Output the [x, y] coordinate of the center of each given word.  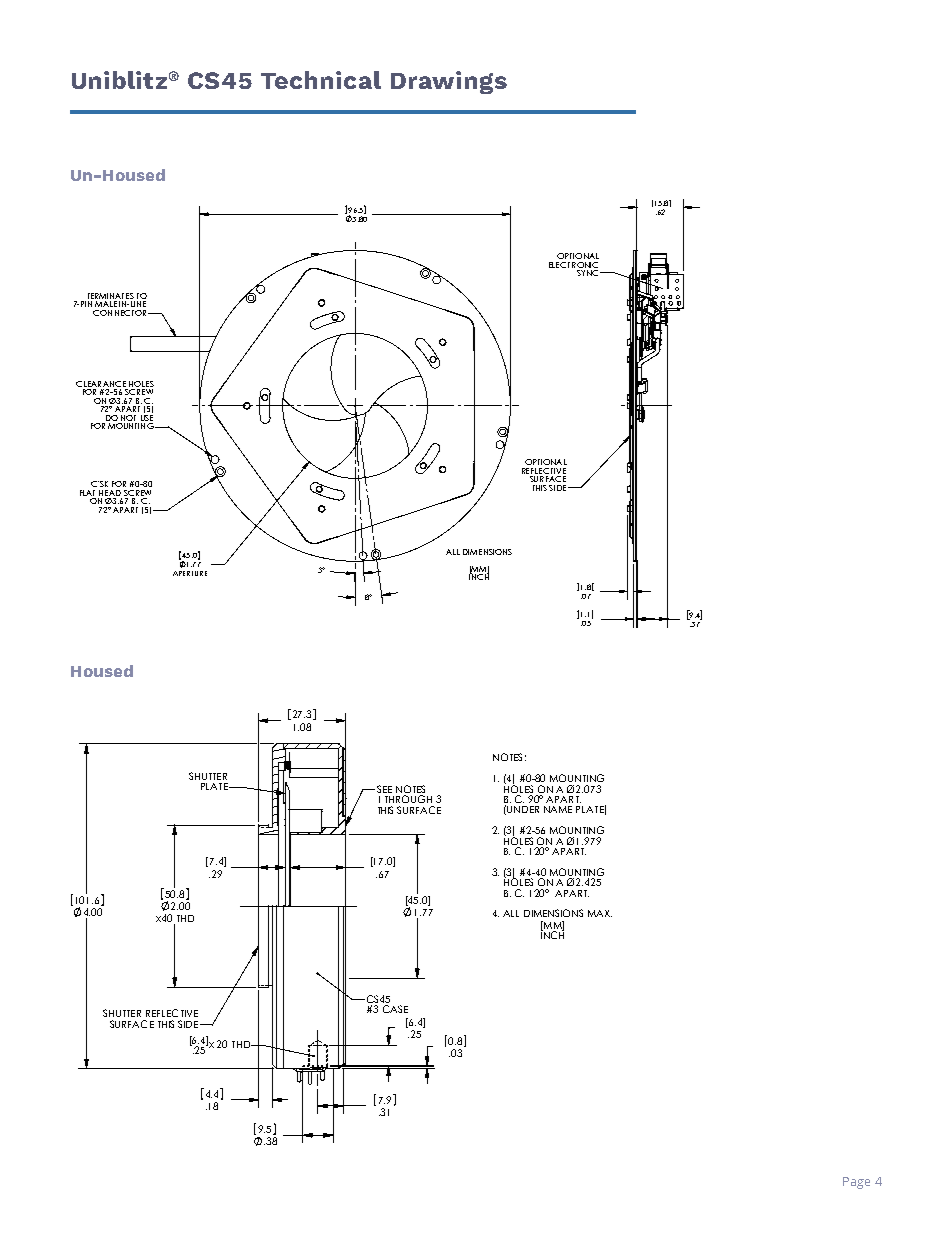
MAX [600, 913]
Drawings [449, 82]
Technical [321, 80]
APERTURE [190, 573]
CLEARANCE [101, 384]
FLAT [87, 493]
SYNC [587, 271]
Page [856, 1183]
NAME [558, 809]
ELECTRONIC [573, 265]
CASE [395, 1009]
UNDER [523, 809]
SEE [383, 789]
